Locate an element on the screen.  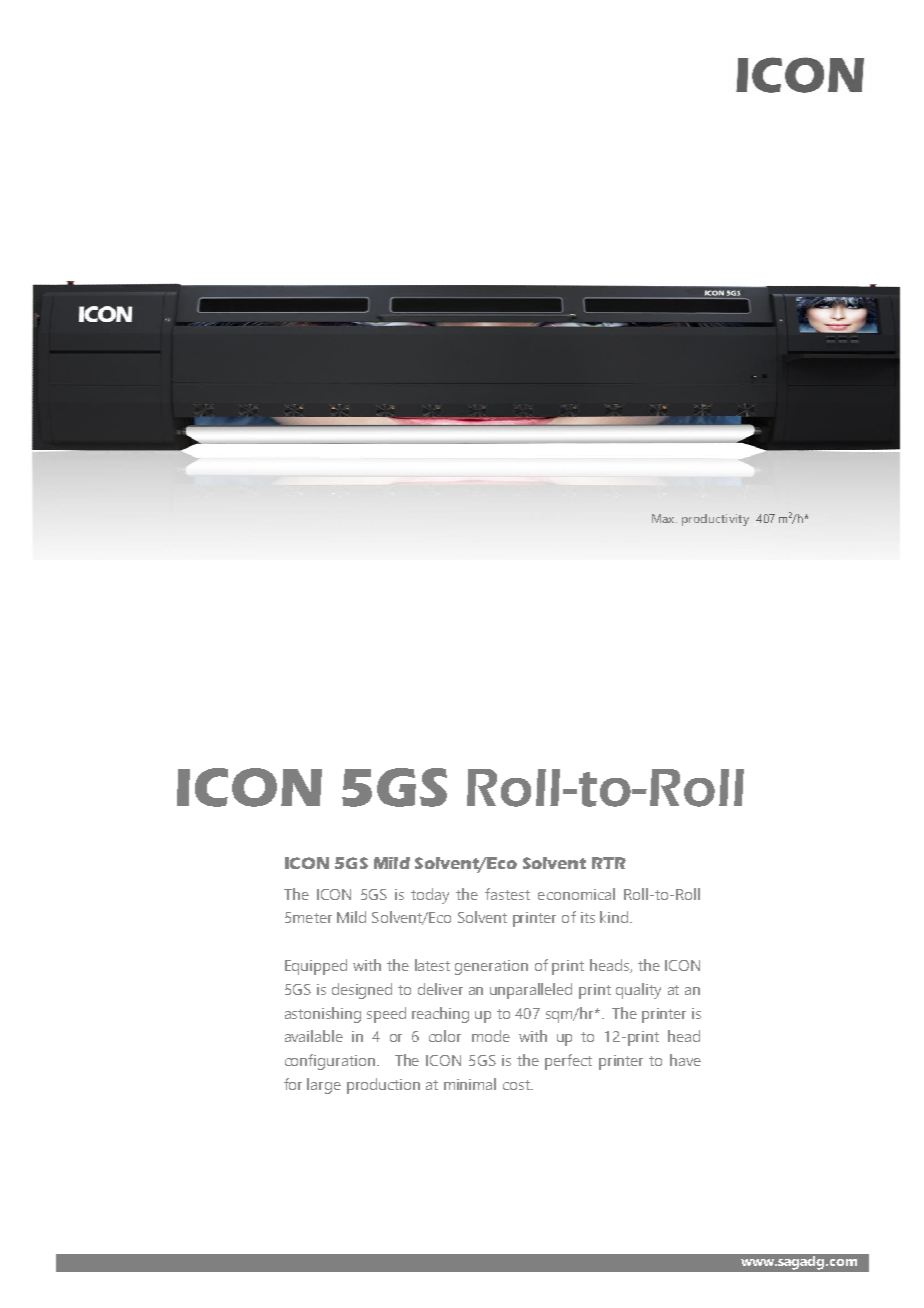
kind is located at coordinates (614, 917).
